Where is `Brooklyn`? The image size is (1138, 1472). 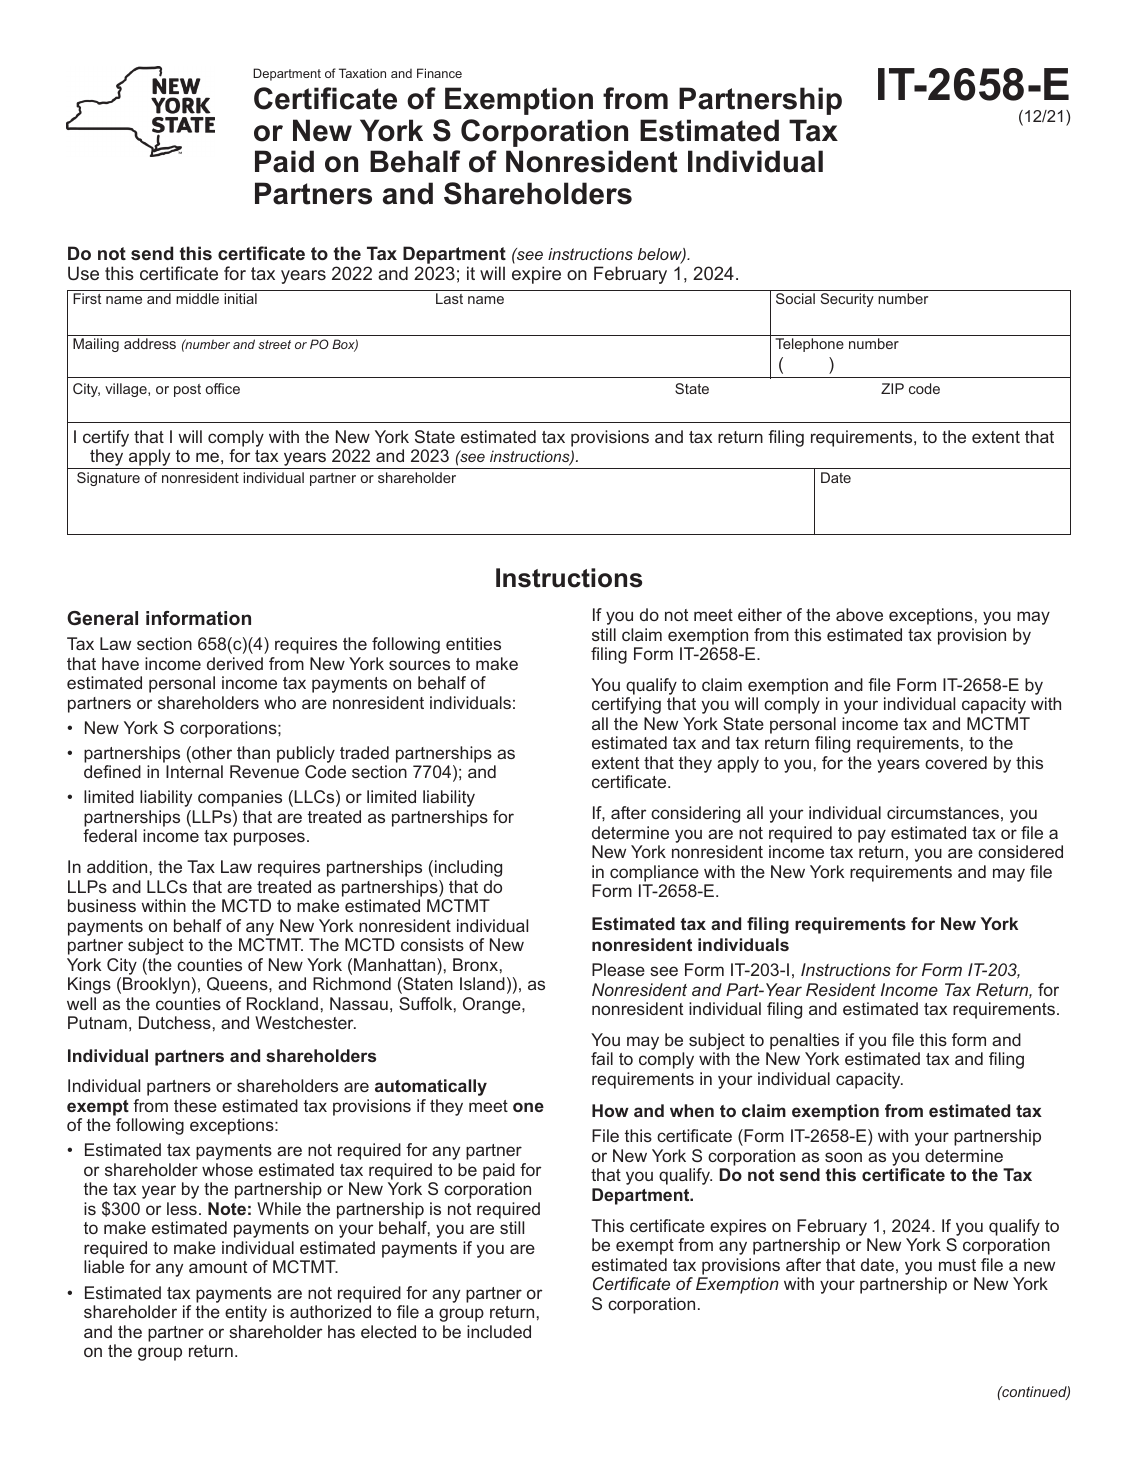
Brooklyn is located at coordinates (156, 985).
